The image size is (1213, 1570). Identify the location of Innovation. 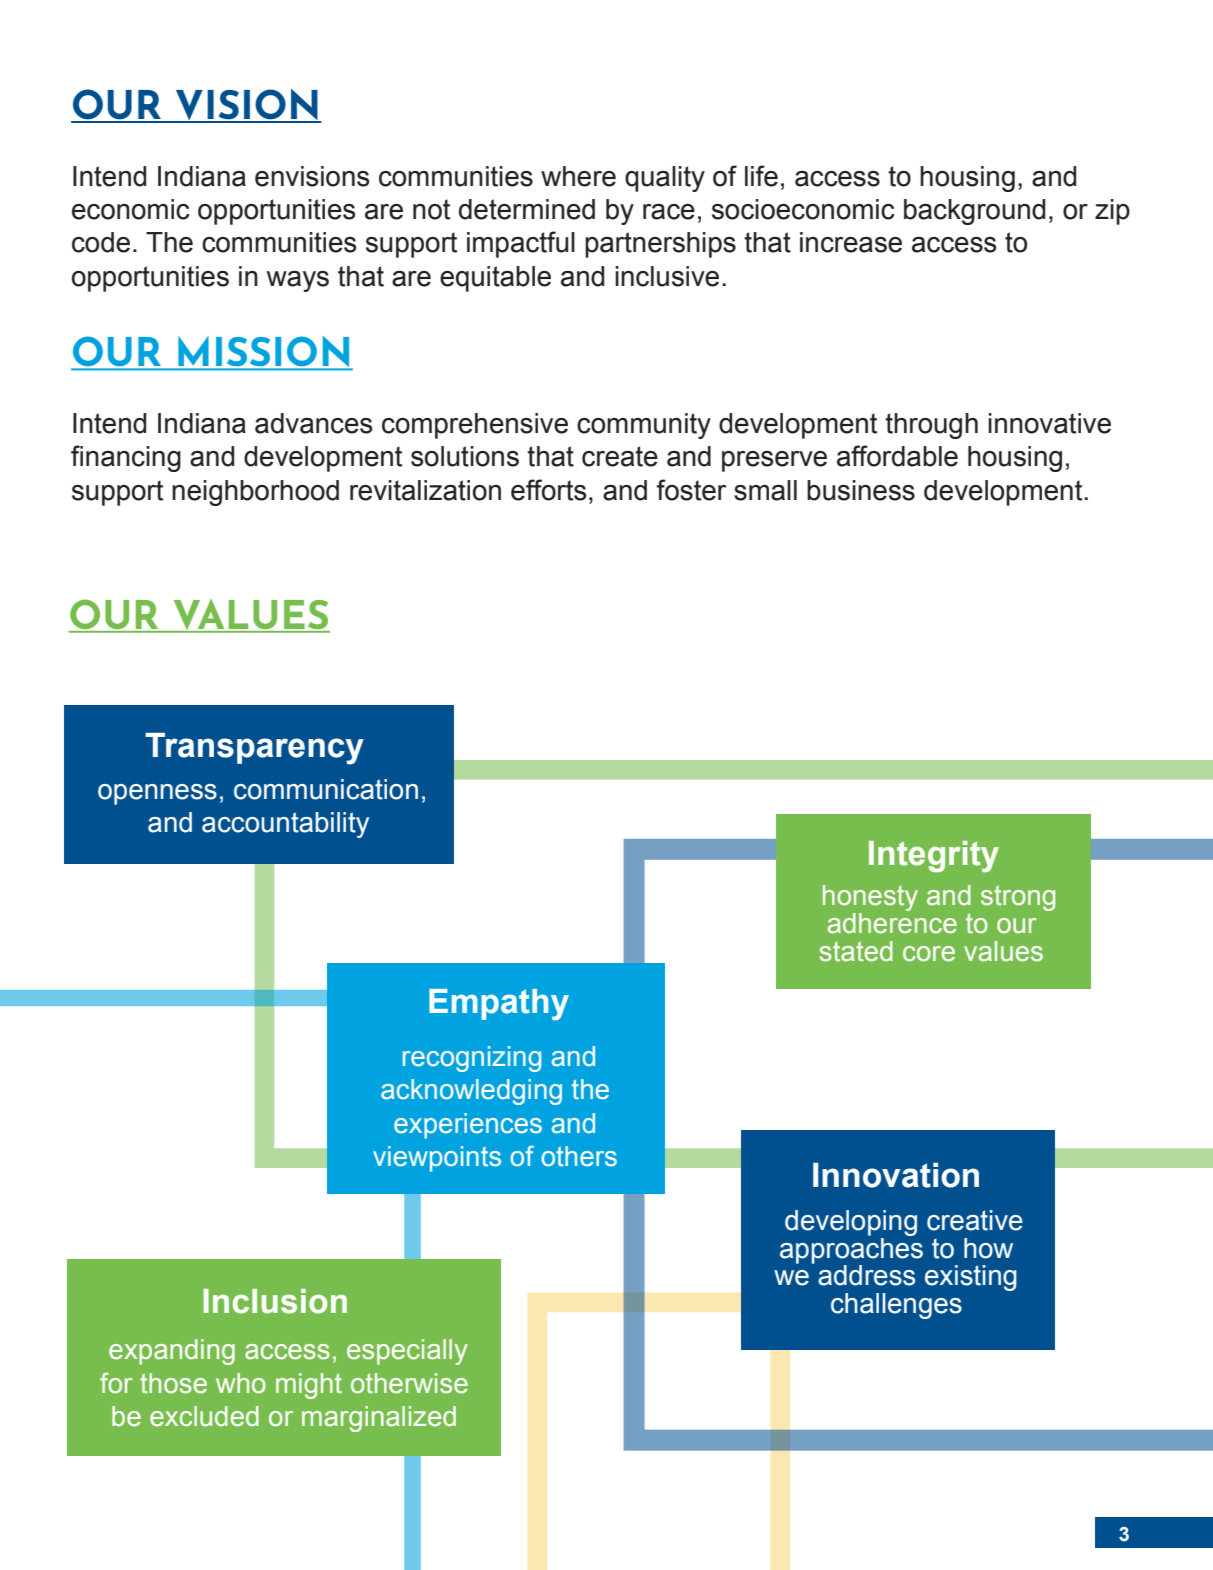
(896, 1175).
